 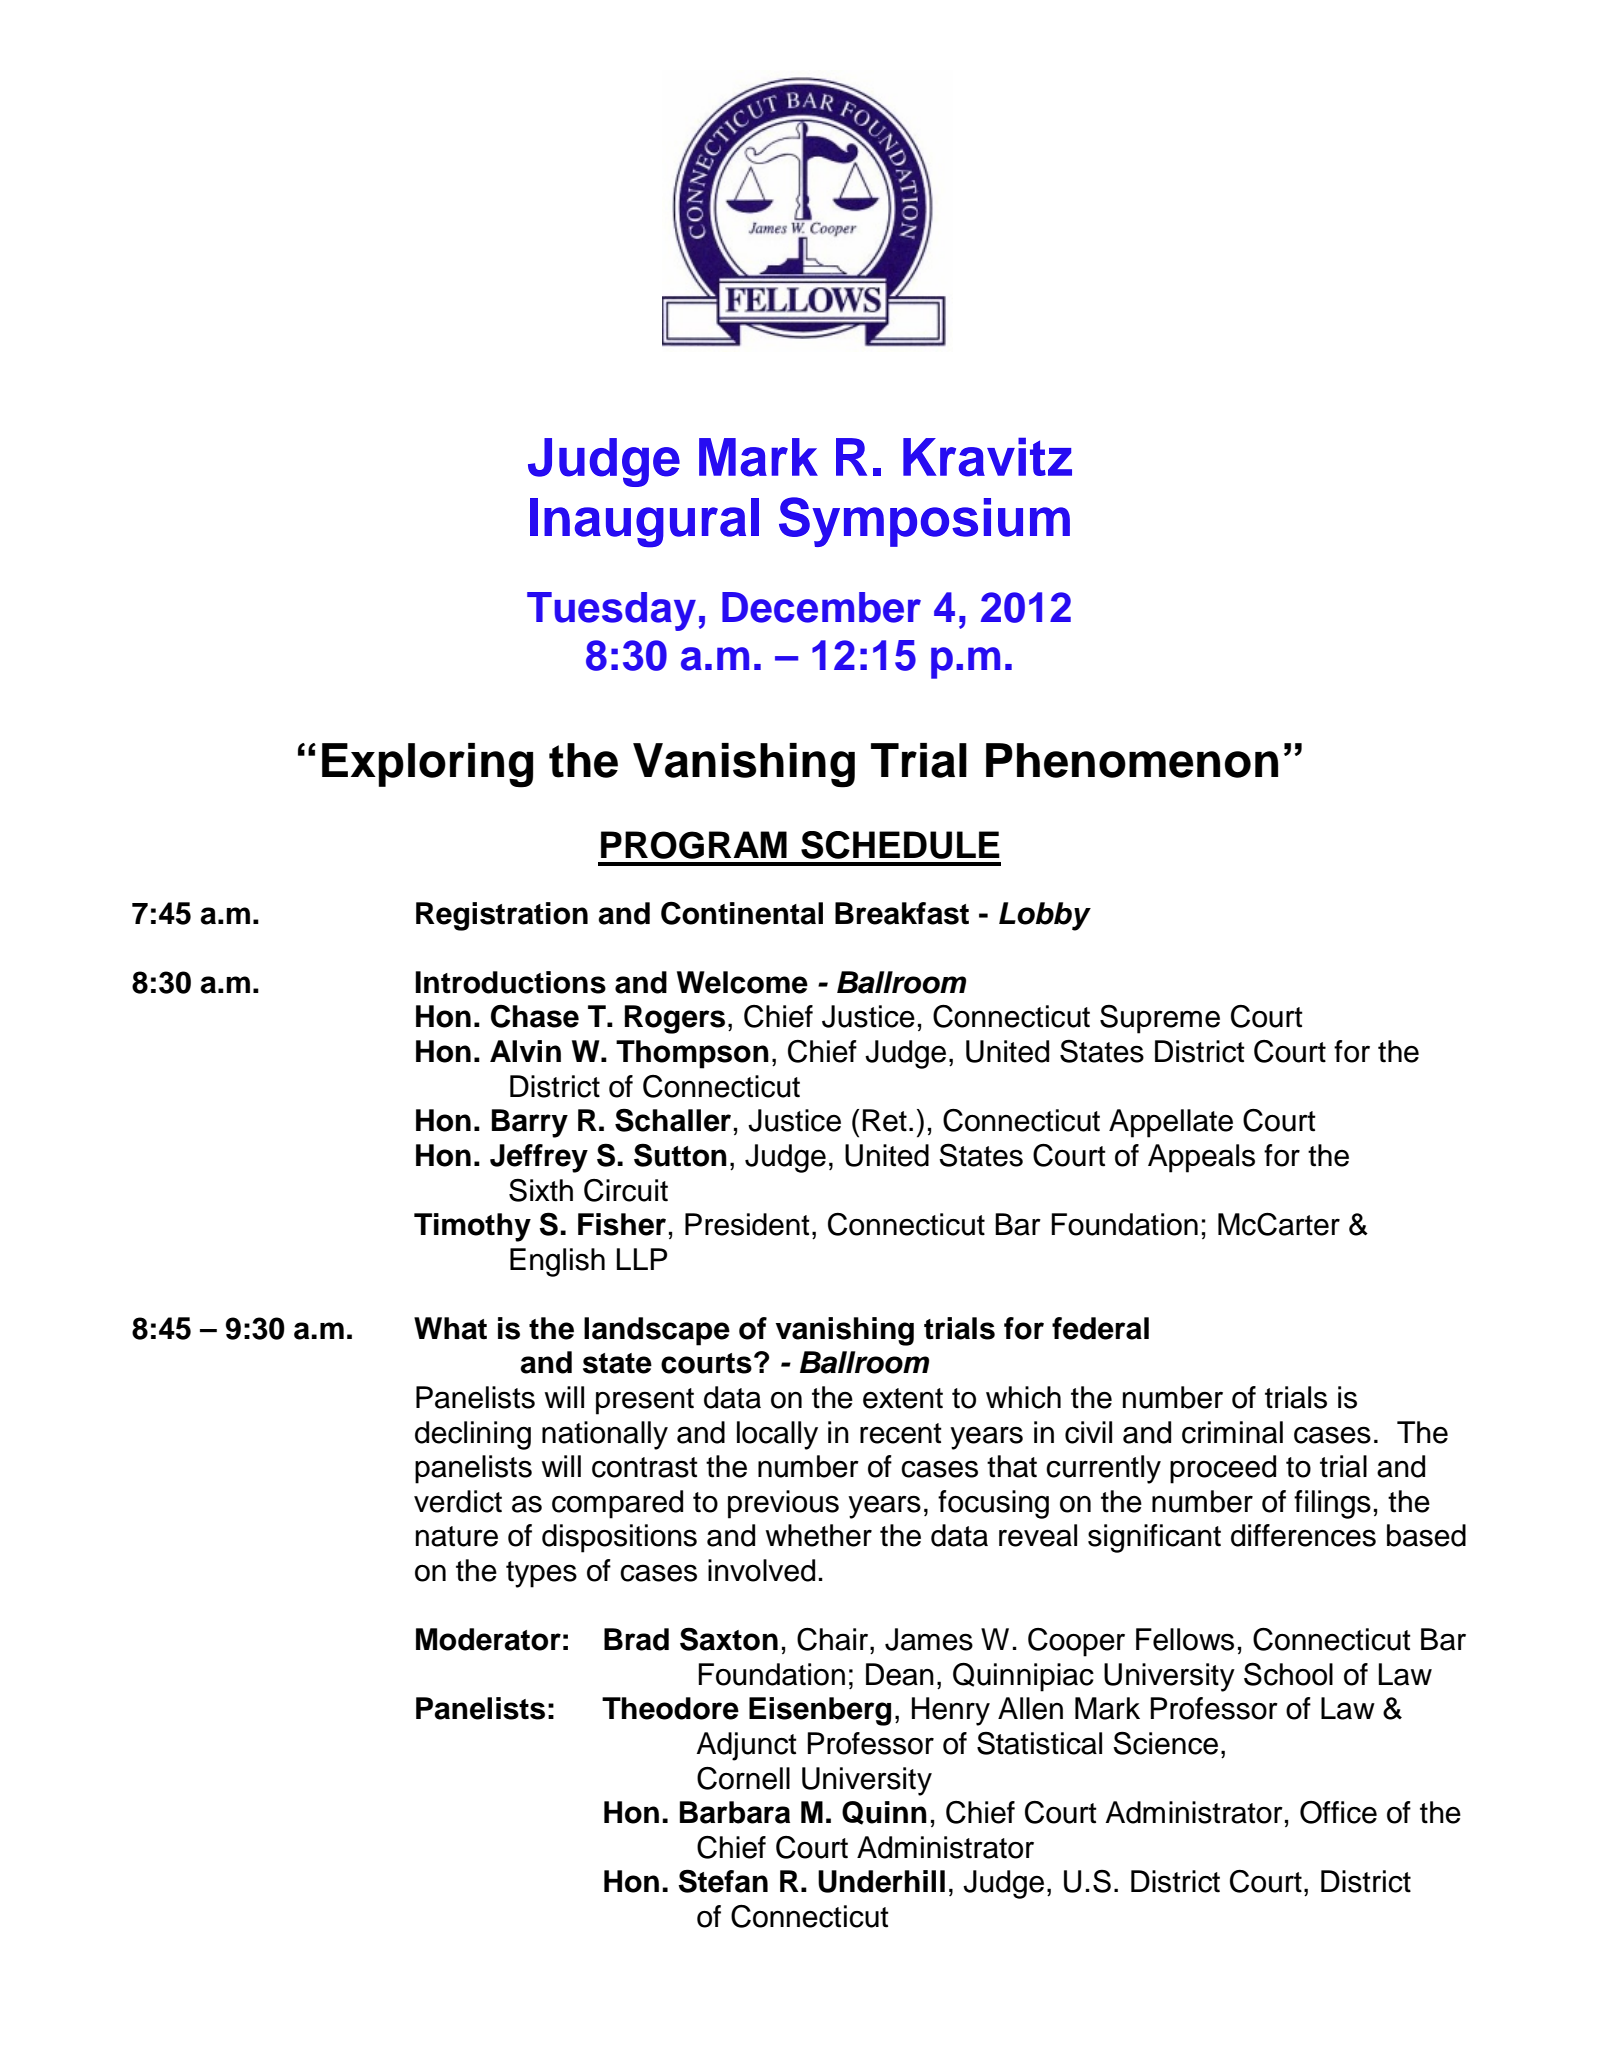 I want to click on Kravitz, so click(x=987, y=457).
